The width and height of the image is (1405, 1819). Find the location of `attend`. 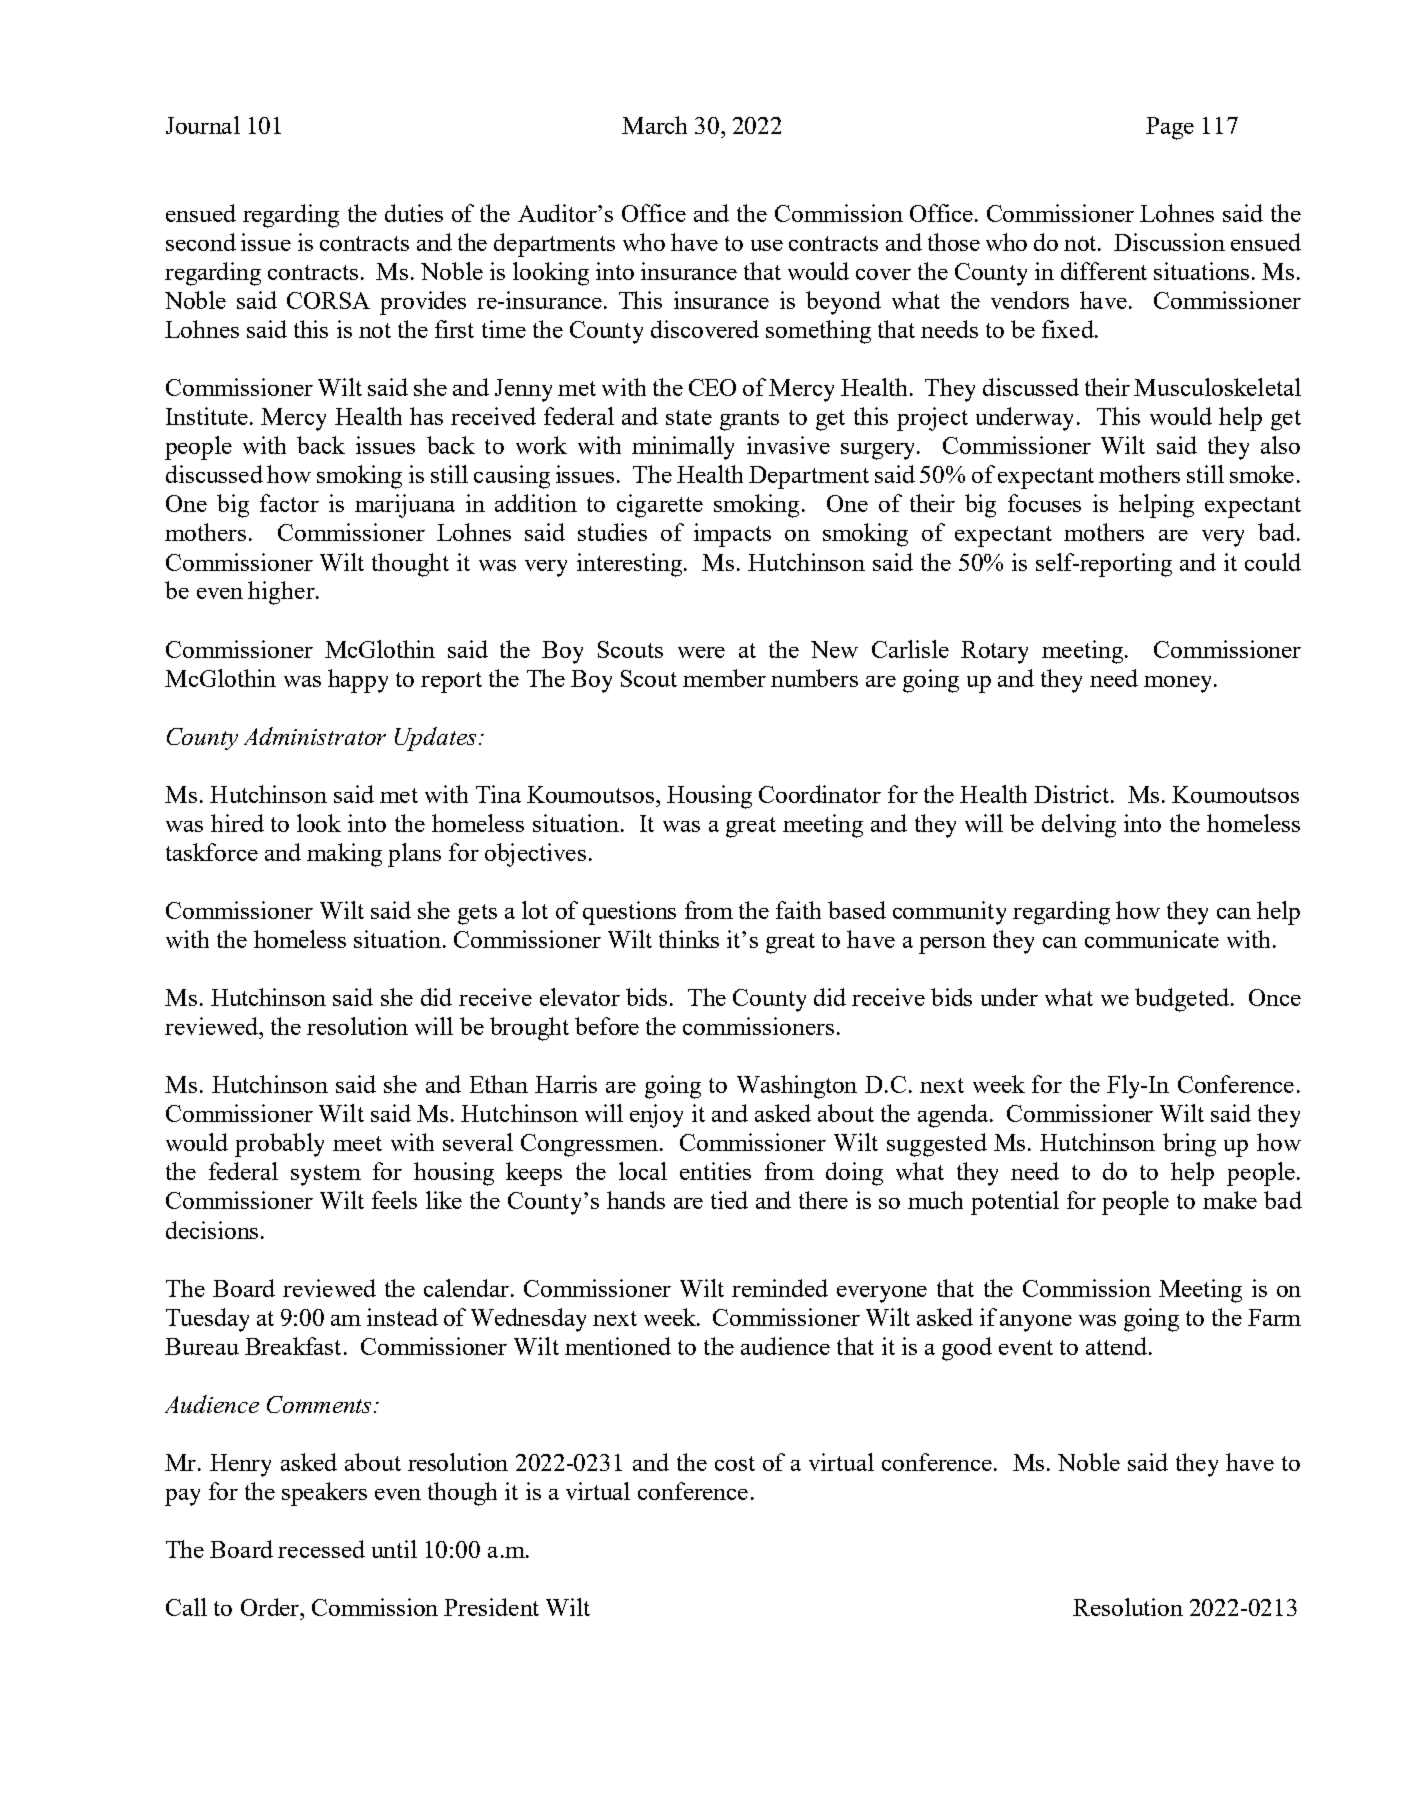

attend is located at coordinates (1116, 1346).
